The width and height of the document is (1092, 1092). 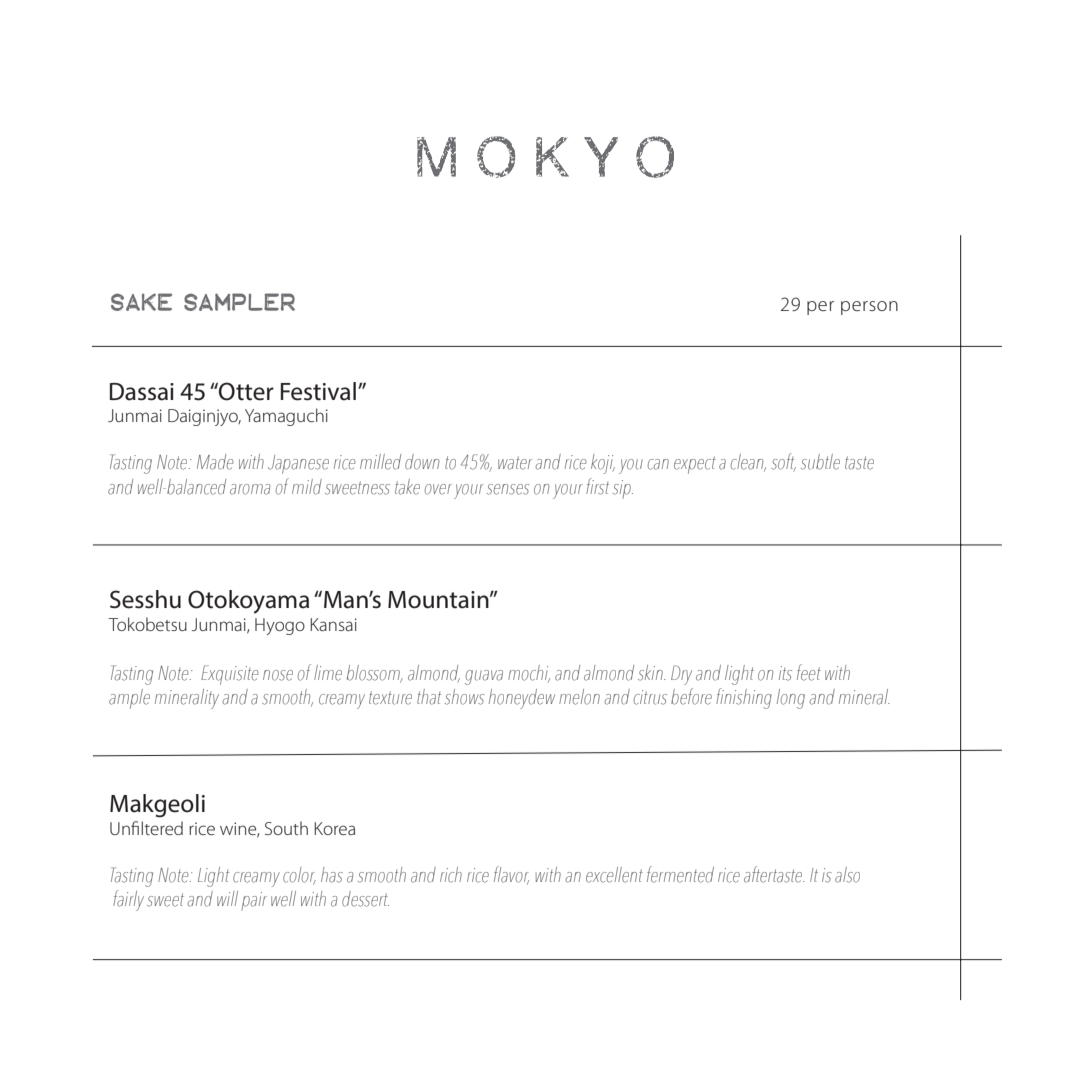 What do you see at coordinates (785, 673) in the document?
I see `its` at bounding box center [785, 673].
